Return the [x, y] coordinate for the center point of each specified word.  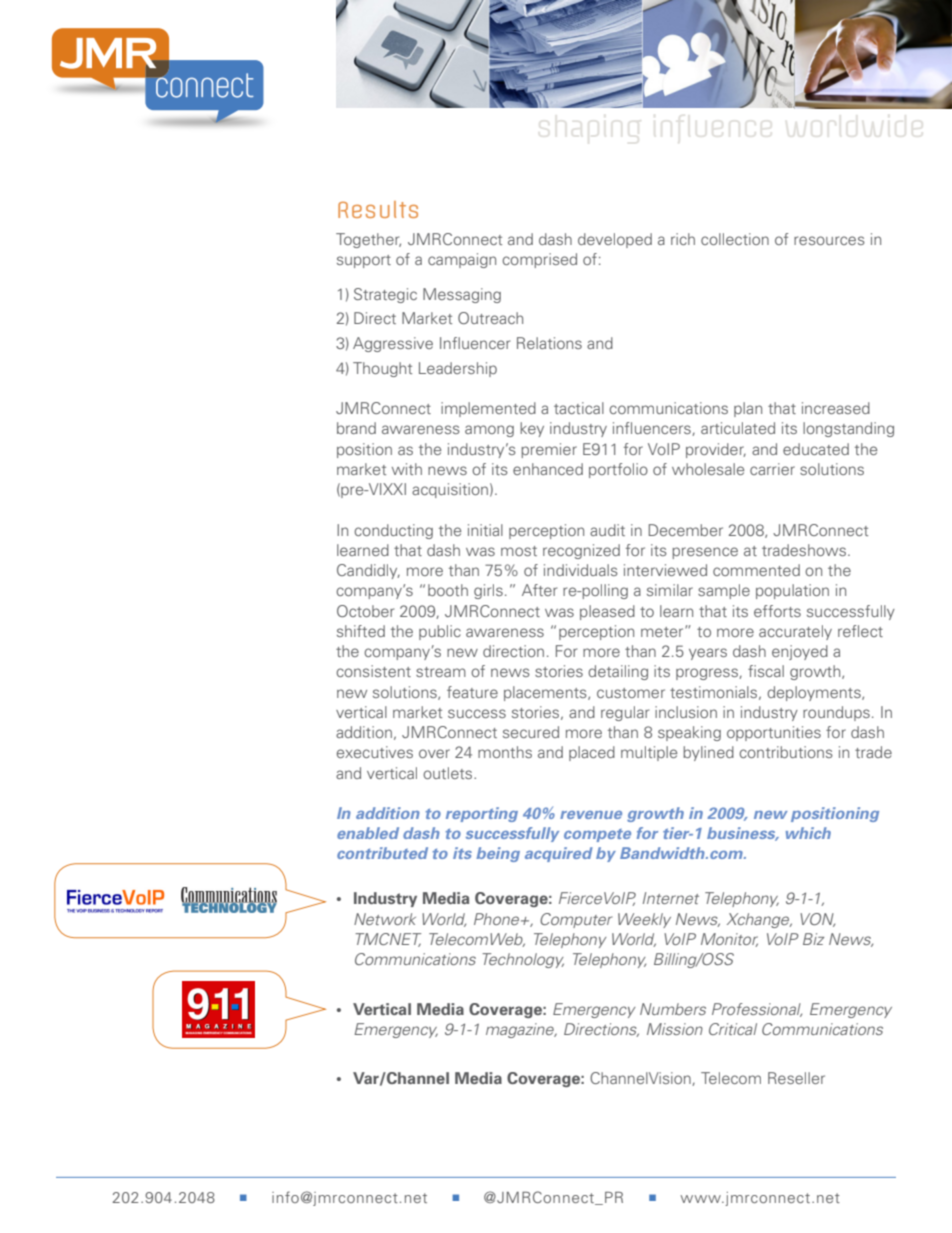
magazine [521, 1030]
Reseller [796, 1078]
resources [829, 240]
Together [368, 240]
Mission [675, 1029]
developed [615, 240]
